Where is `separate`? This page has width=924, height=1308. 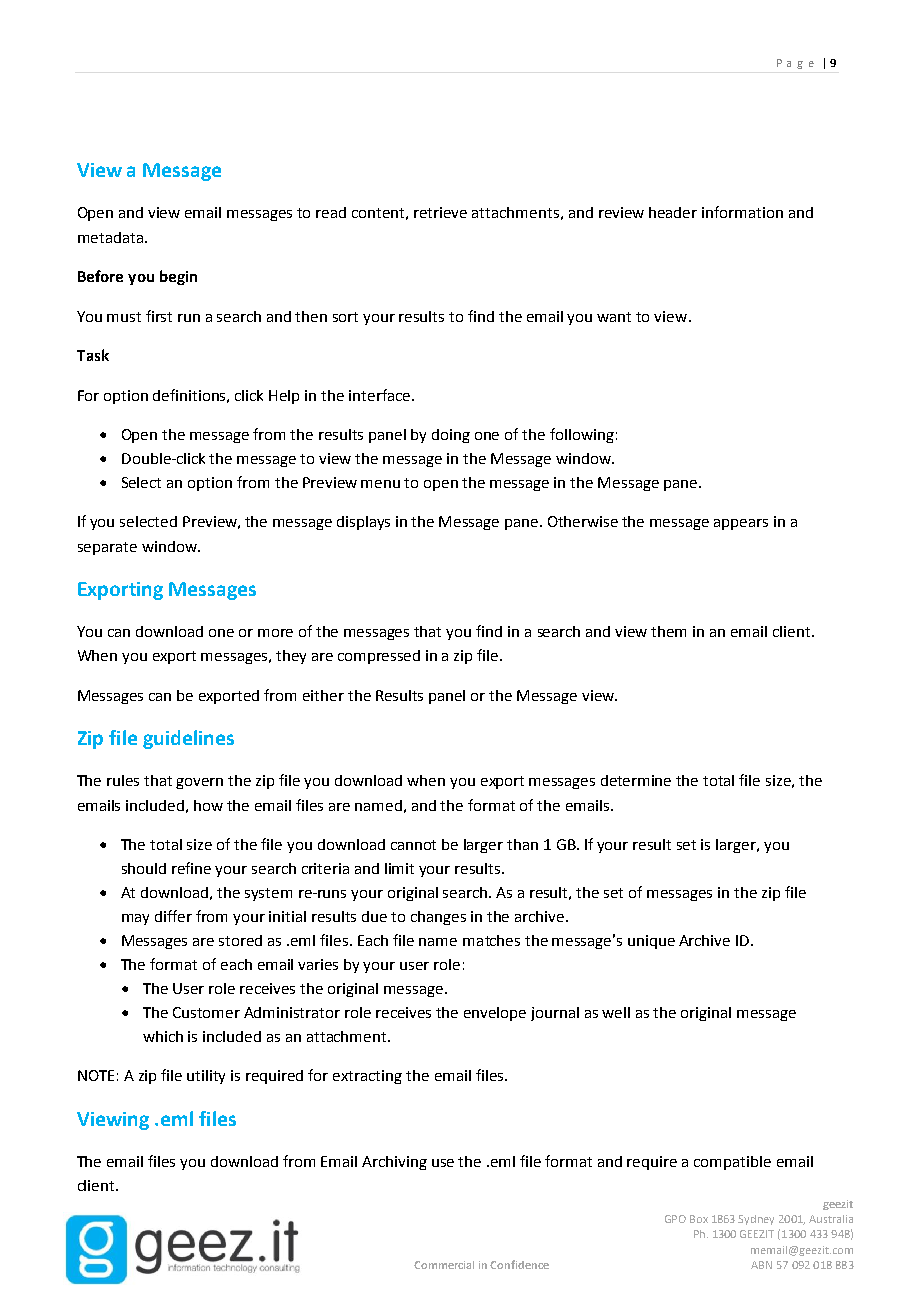 separate is located at coordinates (107, 548).
